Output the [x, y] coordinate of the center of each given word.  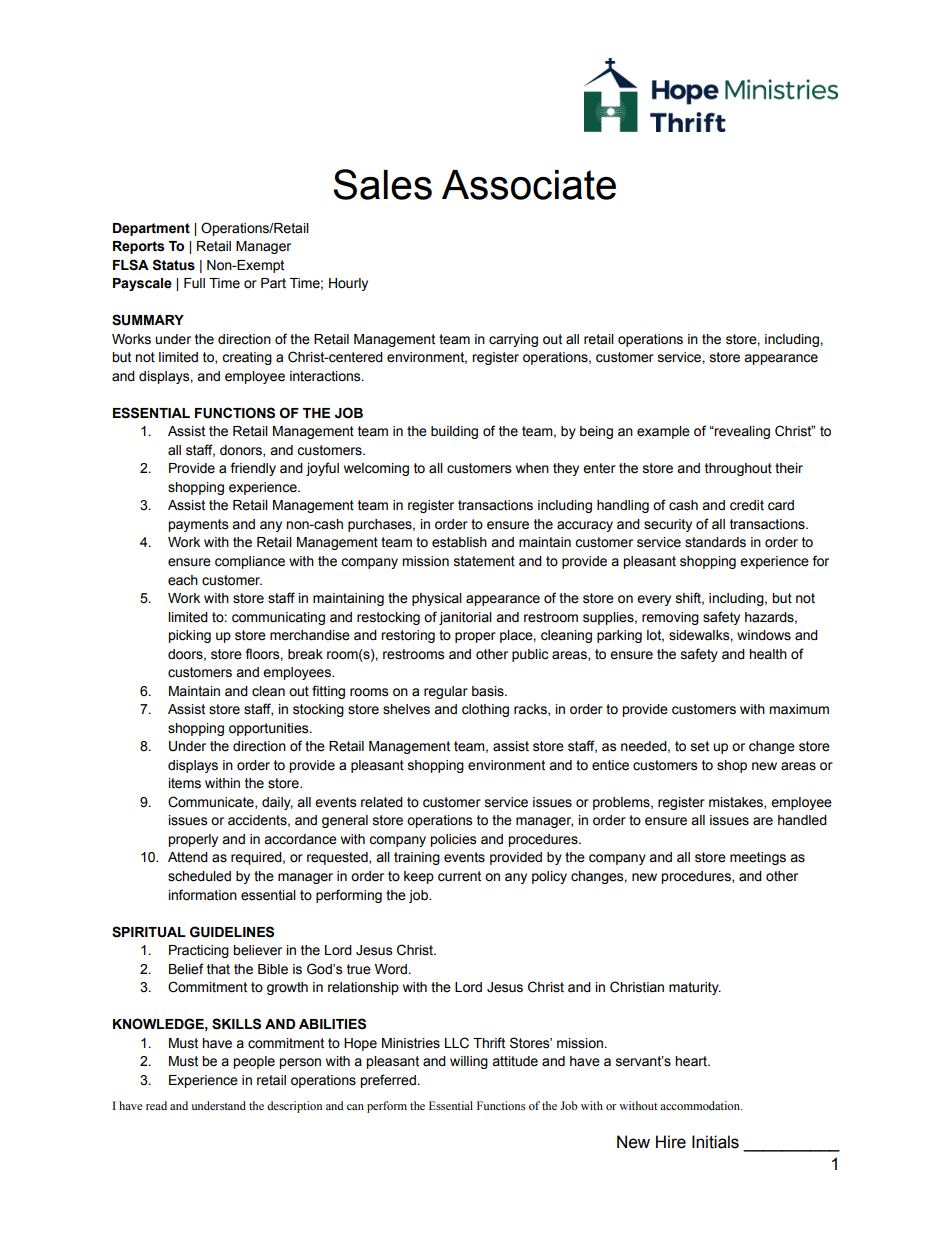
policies [453, 840]
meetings [758, 858]
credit [747, 505]
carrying [513, 340]
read [156, 1105]
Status [174, 265]
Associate [529, 185]
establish [459, 542]
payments [198, 525]
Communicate [212, 802]
